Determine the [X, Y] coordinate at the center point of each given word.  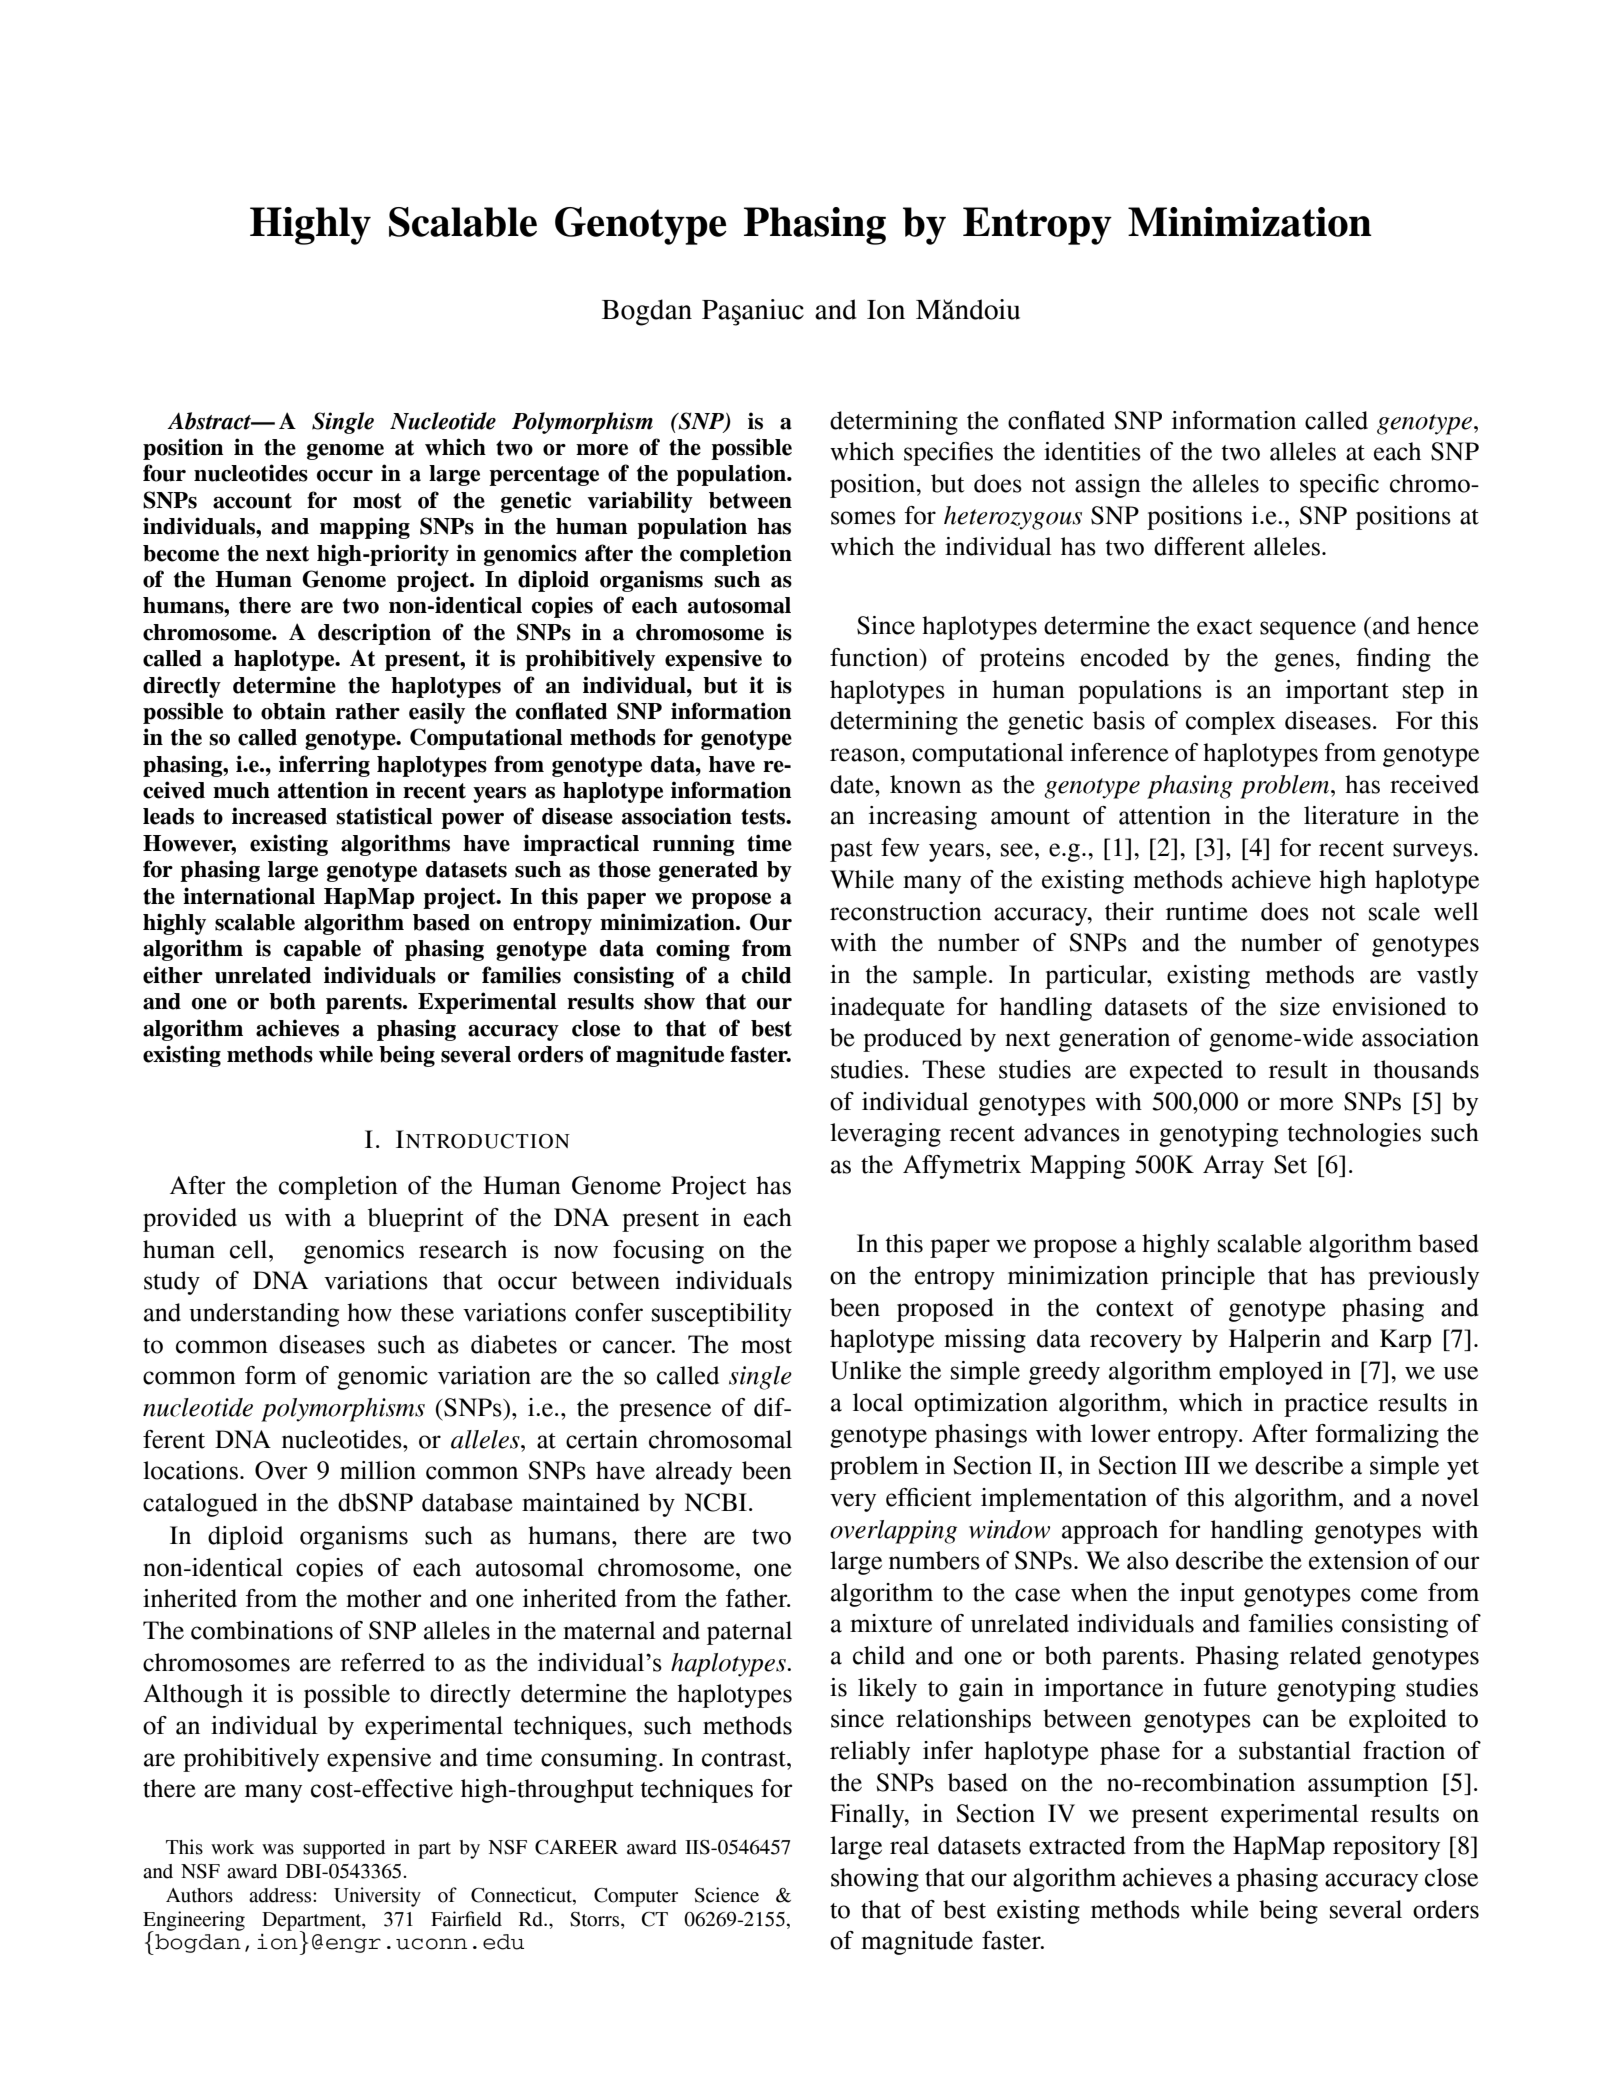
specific [1339, 486]
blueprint [416, 1220]
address [281, 1895]
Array [1233, 1167]
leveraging [885, 1135]
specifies [948, 454]
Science [727, 1895]
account [252, 501]
